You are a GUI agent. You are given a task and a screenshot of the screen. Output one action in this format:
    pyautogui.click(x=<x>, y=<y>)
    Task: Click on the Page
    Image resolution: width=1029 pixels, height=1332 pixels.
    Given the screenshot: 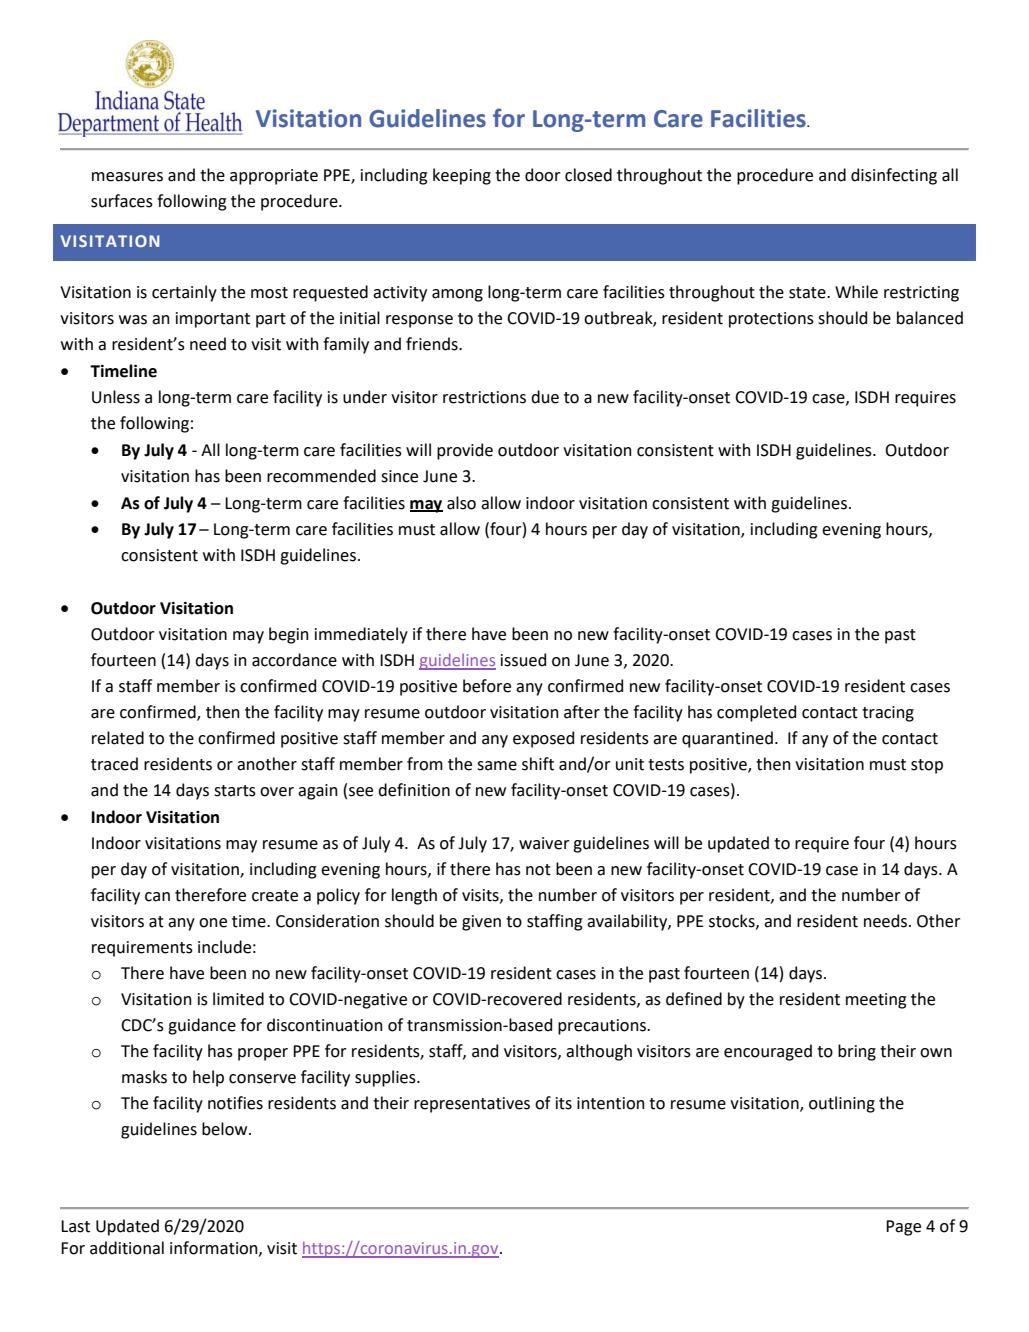 What is the action you would take?
    pyautogui.click(x=903, y=1228)
